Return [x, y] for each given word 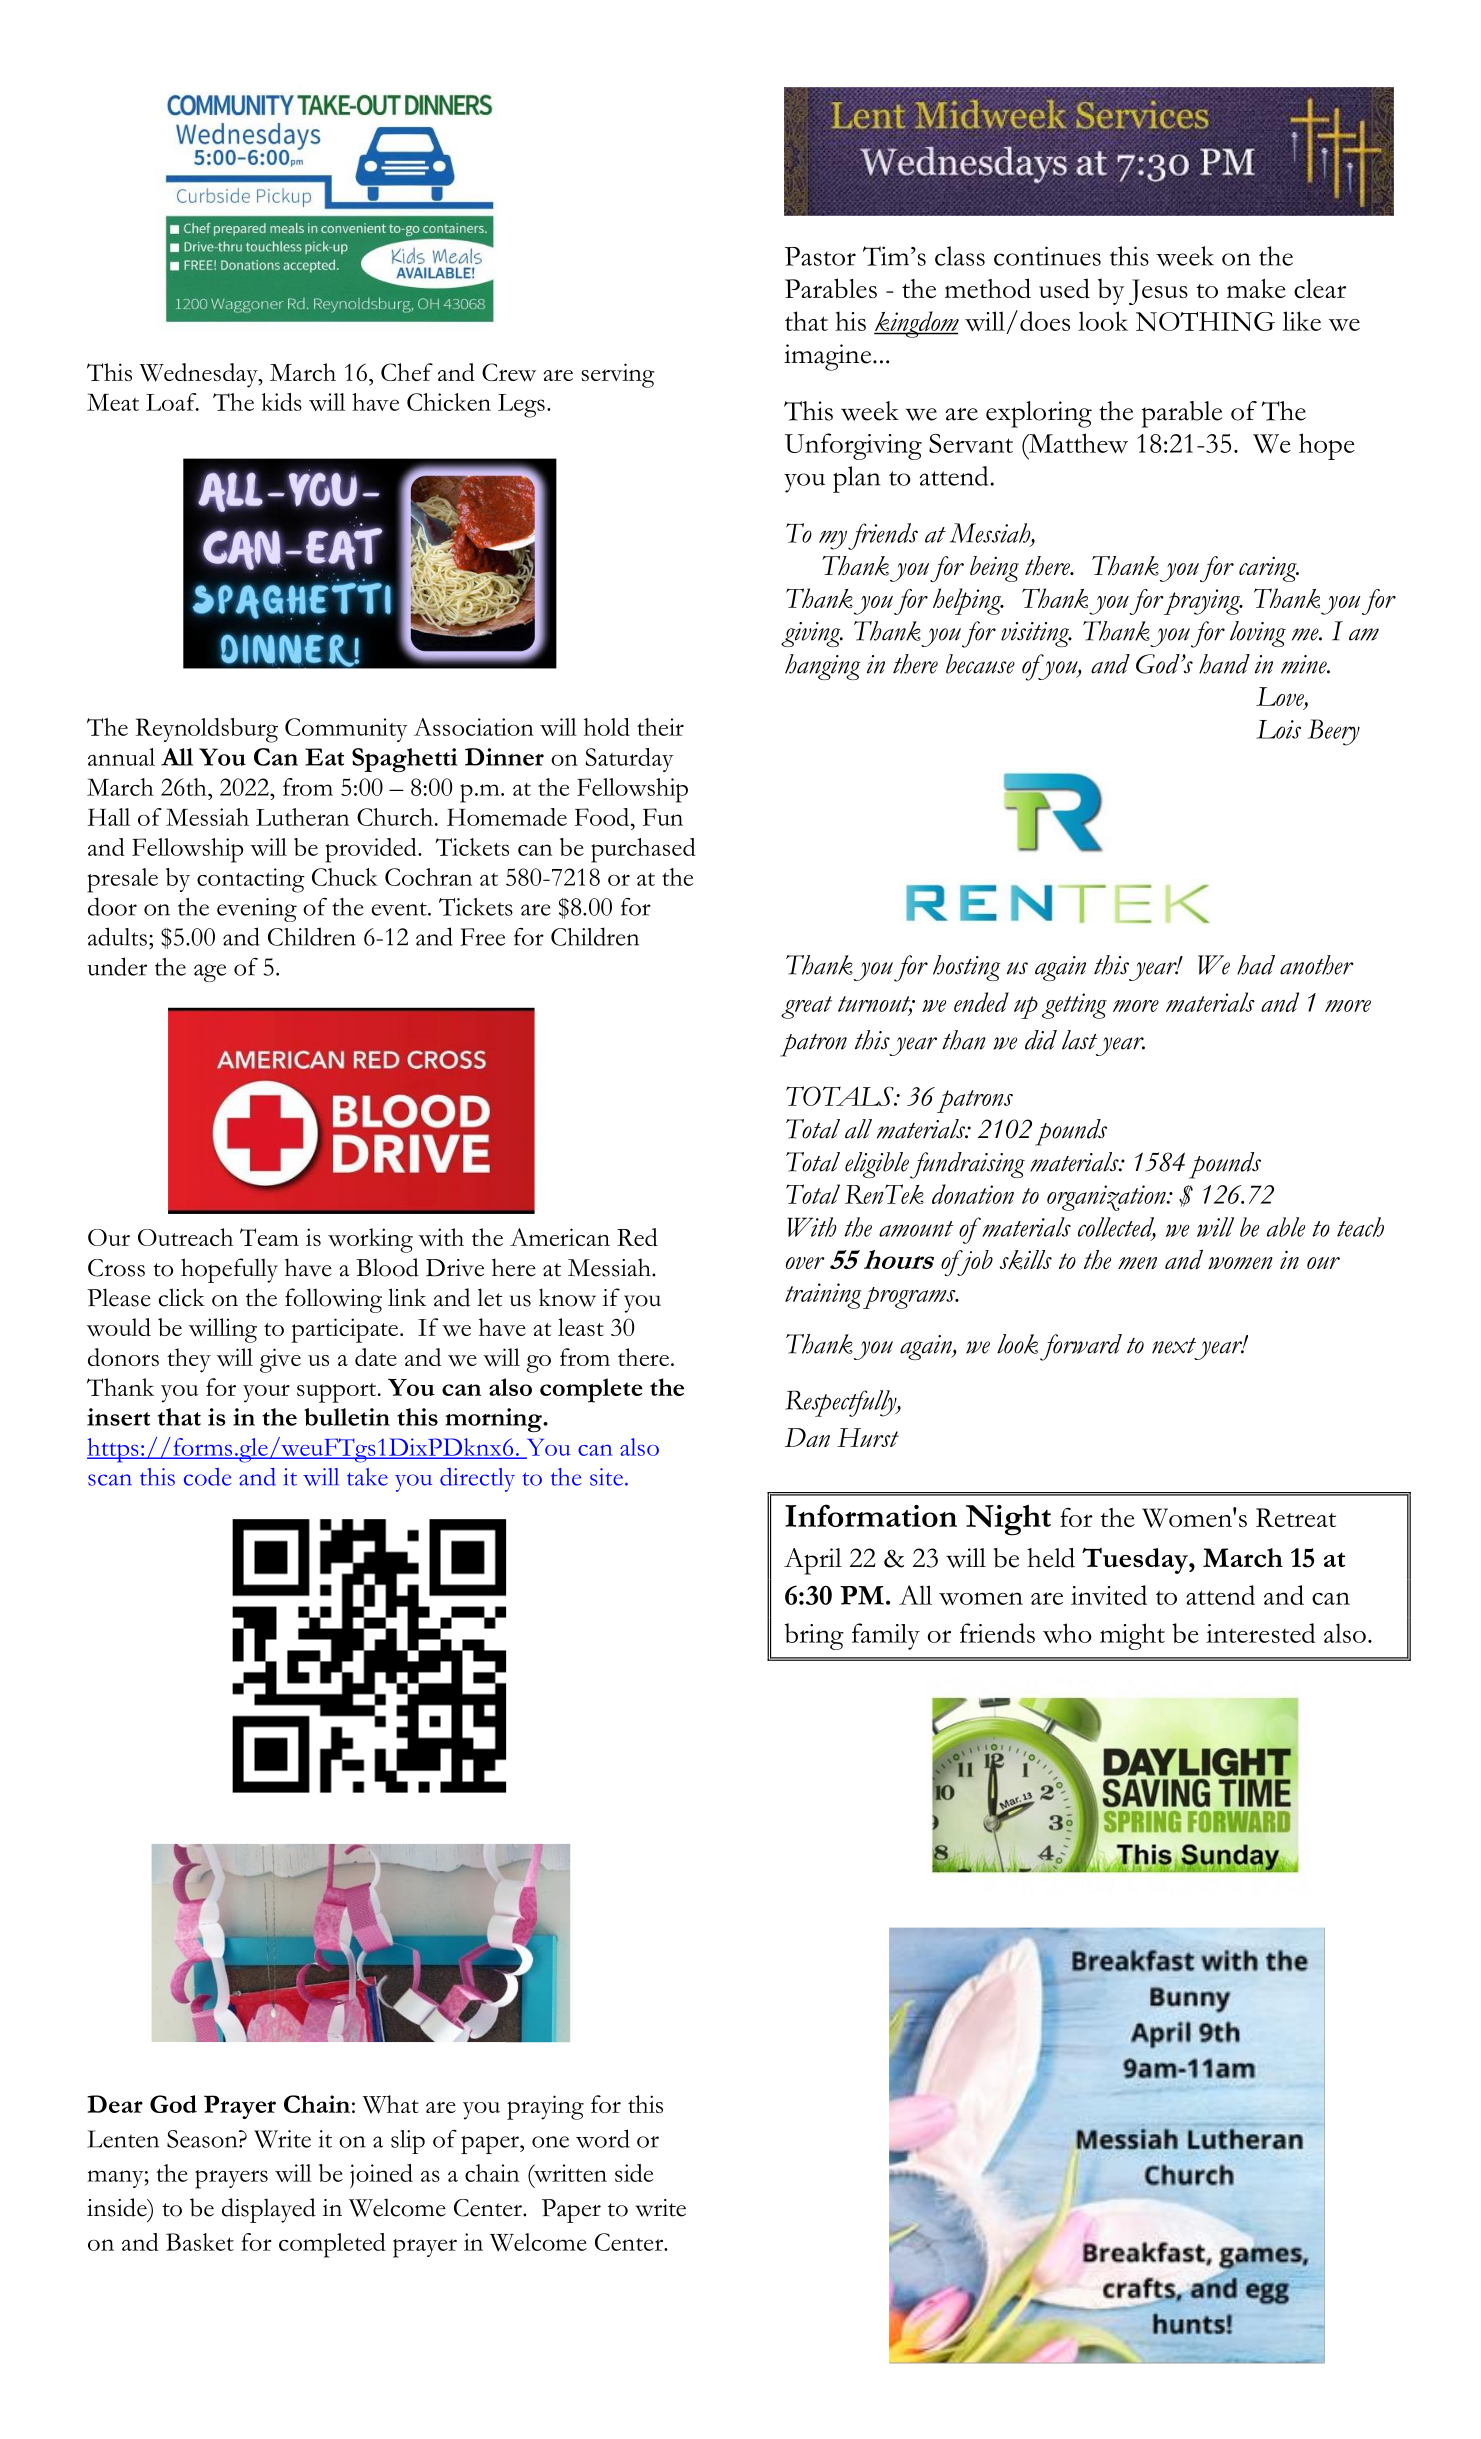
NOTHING [1205, 321]
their [660, 727]
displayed [269, 2210]
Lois [1278, 729]
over [805, 1263]
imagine [829, 357]
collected [1117, 1228]
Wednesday [199, 375]
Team [269, 1237]
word [603, 2138]
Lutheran [302, 817]
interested [1260, 1633]
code [207, 1477]
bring [814, 1636]
